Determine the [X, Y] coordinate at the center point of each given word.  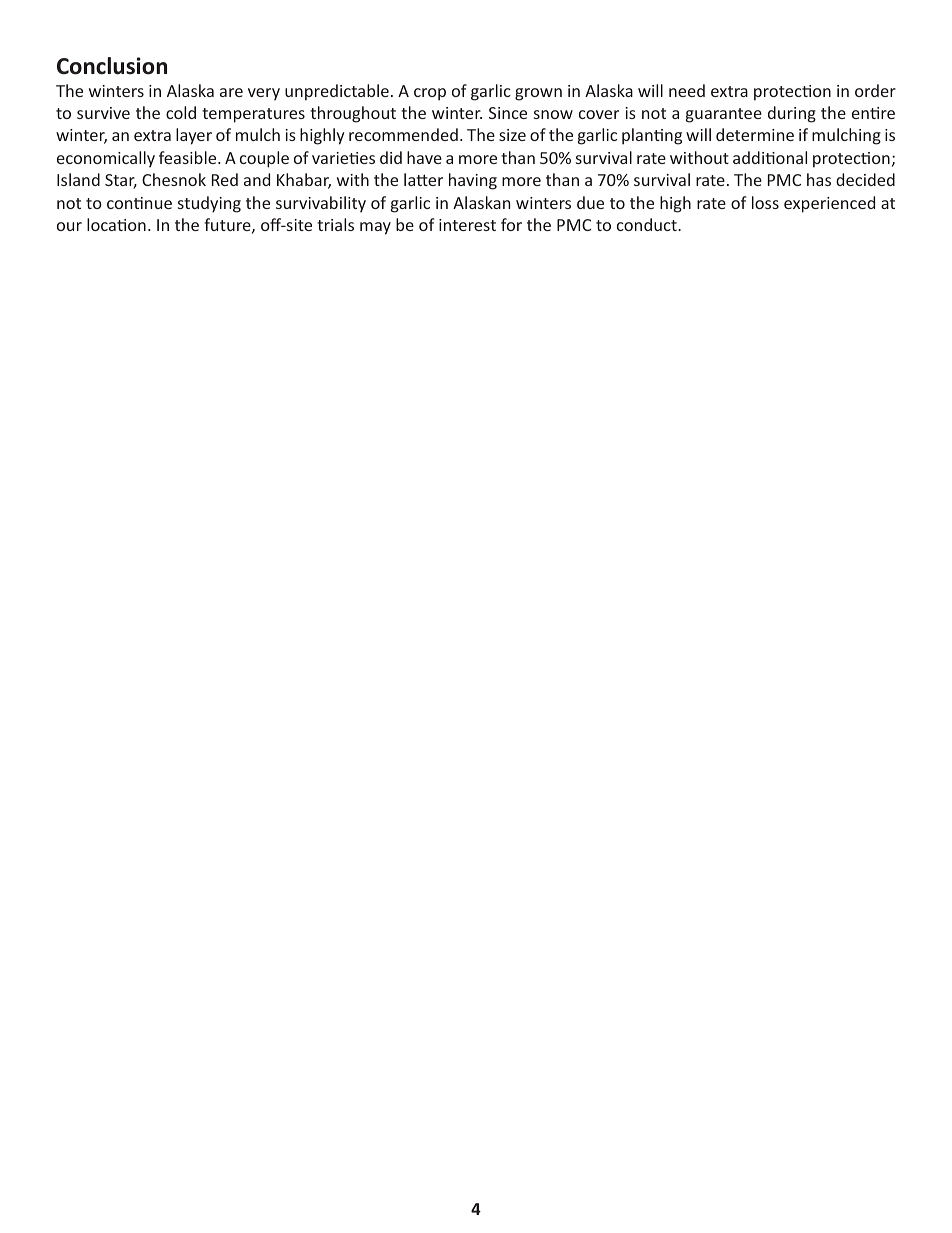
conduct [648, 224]
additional [770, 157]
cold [181, 112]
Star [121, 181]
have [424, 157]
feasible [189, 157]
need [687, 90]
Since [508, 113]
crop [430, 94]
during [792, 114]
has [819, 179]
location [116, 224]
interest [467, 225]
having [473, 181]
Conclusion [112, 66]
